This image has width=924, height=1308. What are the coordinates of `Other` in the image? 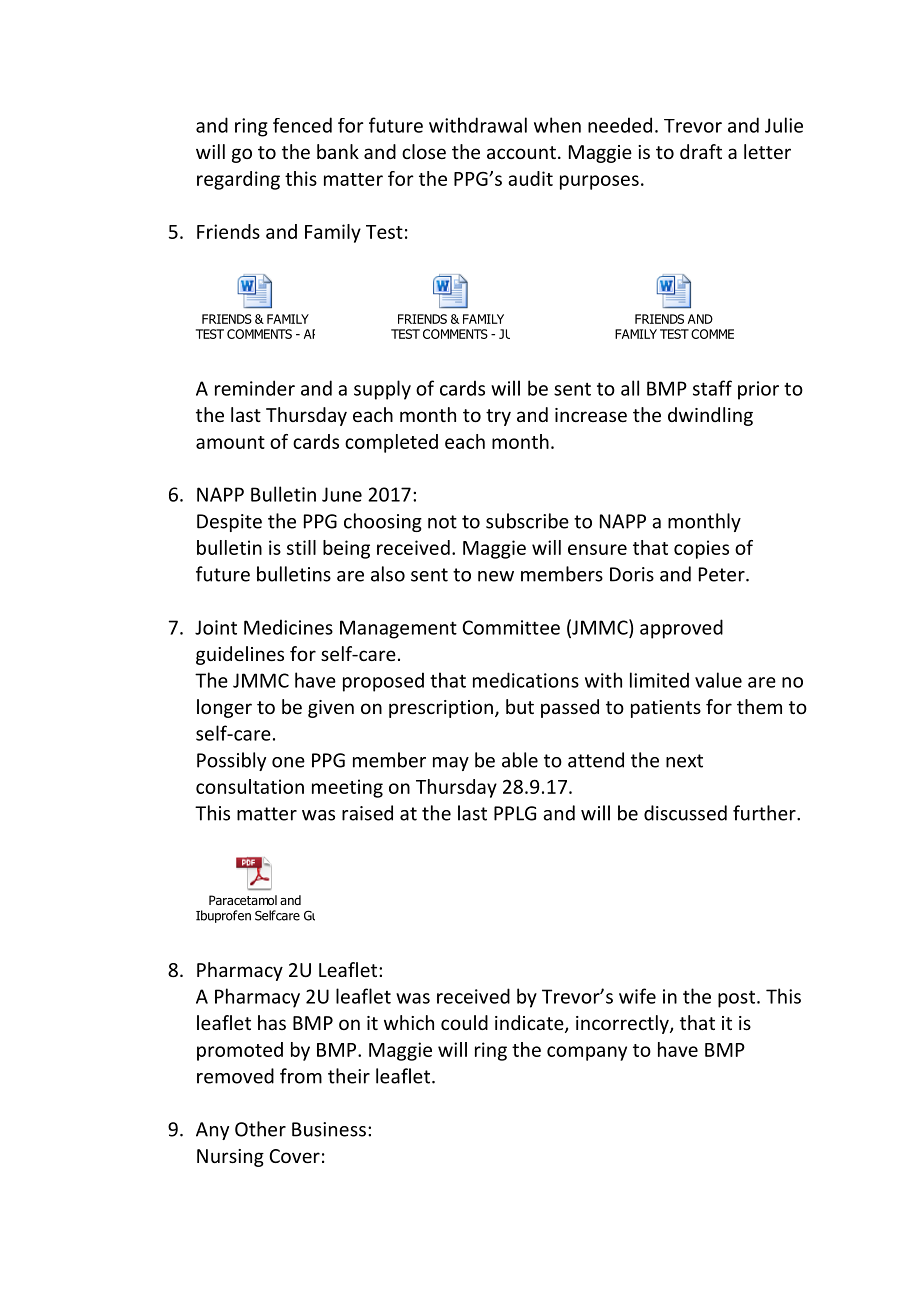 It's located at (260, 1129).
